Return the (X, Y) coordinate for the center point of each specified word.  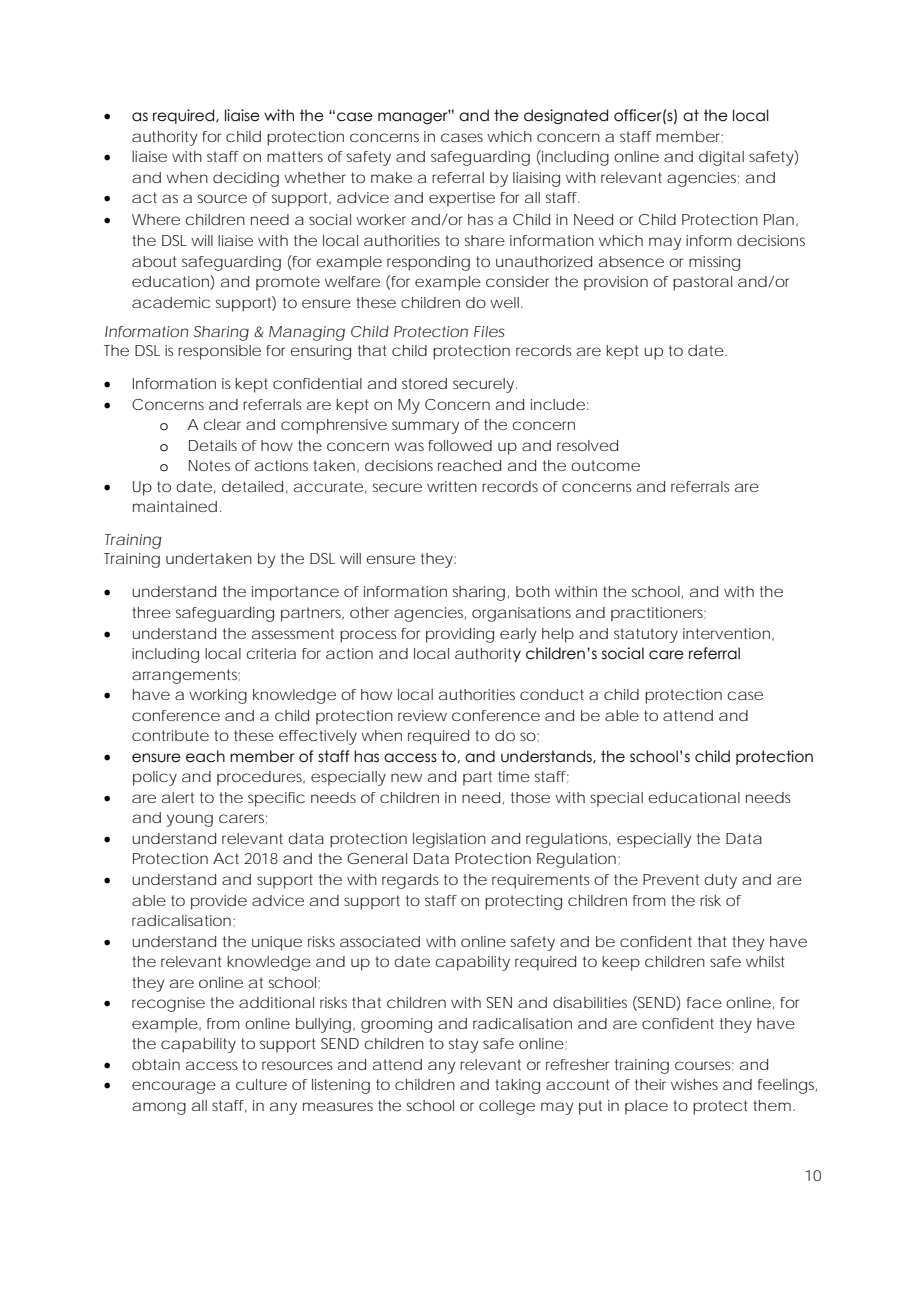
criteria (271, 653)
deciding (246, 179)
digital (721, 158)
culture (261, 1084)
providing (460, 635)
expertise (462, 199)
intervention (726, 633)
